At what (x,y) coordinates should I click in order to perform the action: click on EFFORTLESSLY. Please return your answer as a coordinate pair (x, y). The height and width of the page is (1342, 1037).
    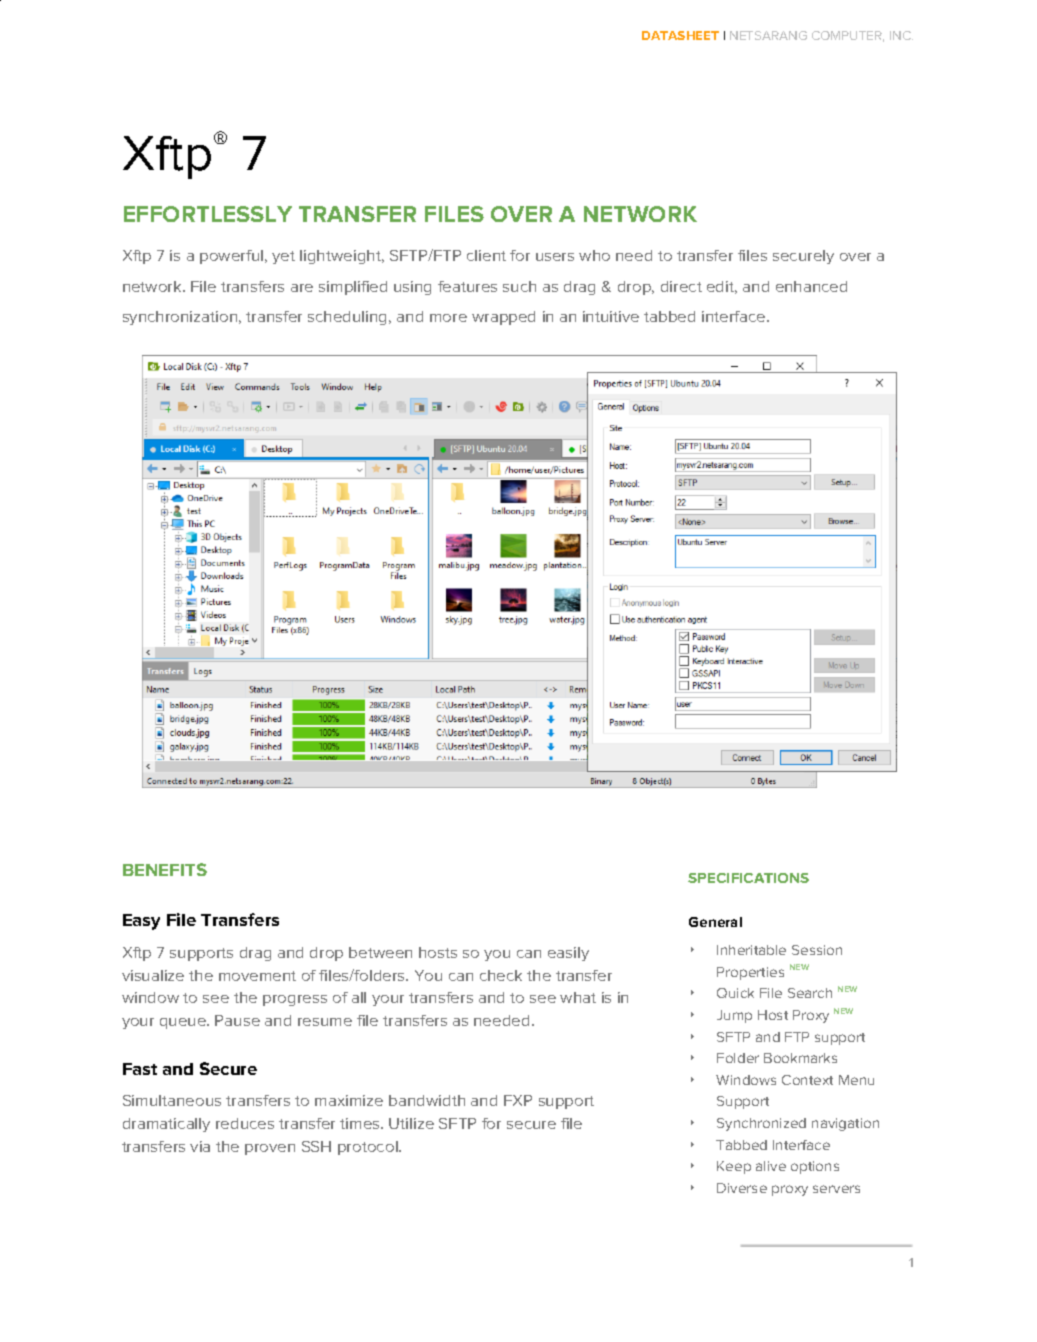
    Looking at the image, I should click on (208, 214).
